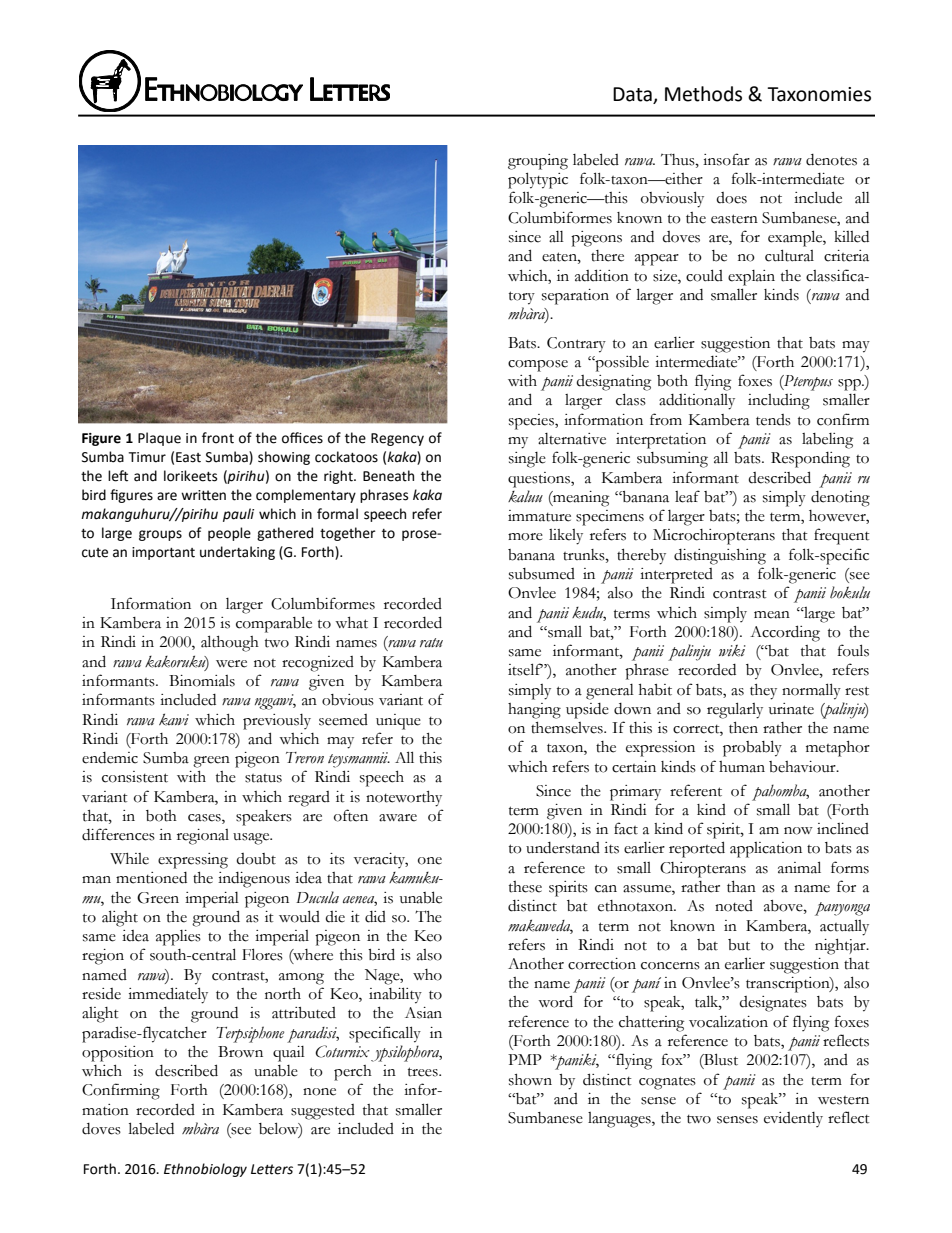 Image resolution: width=952 pixels, height=1233 pixels. Describe the element at coordinates (272, 1169) in the page. I see `Letters` at that location.
